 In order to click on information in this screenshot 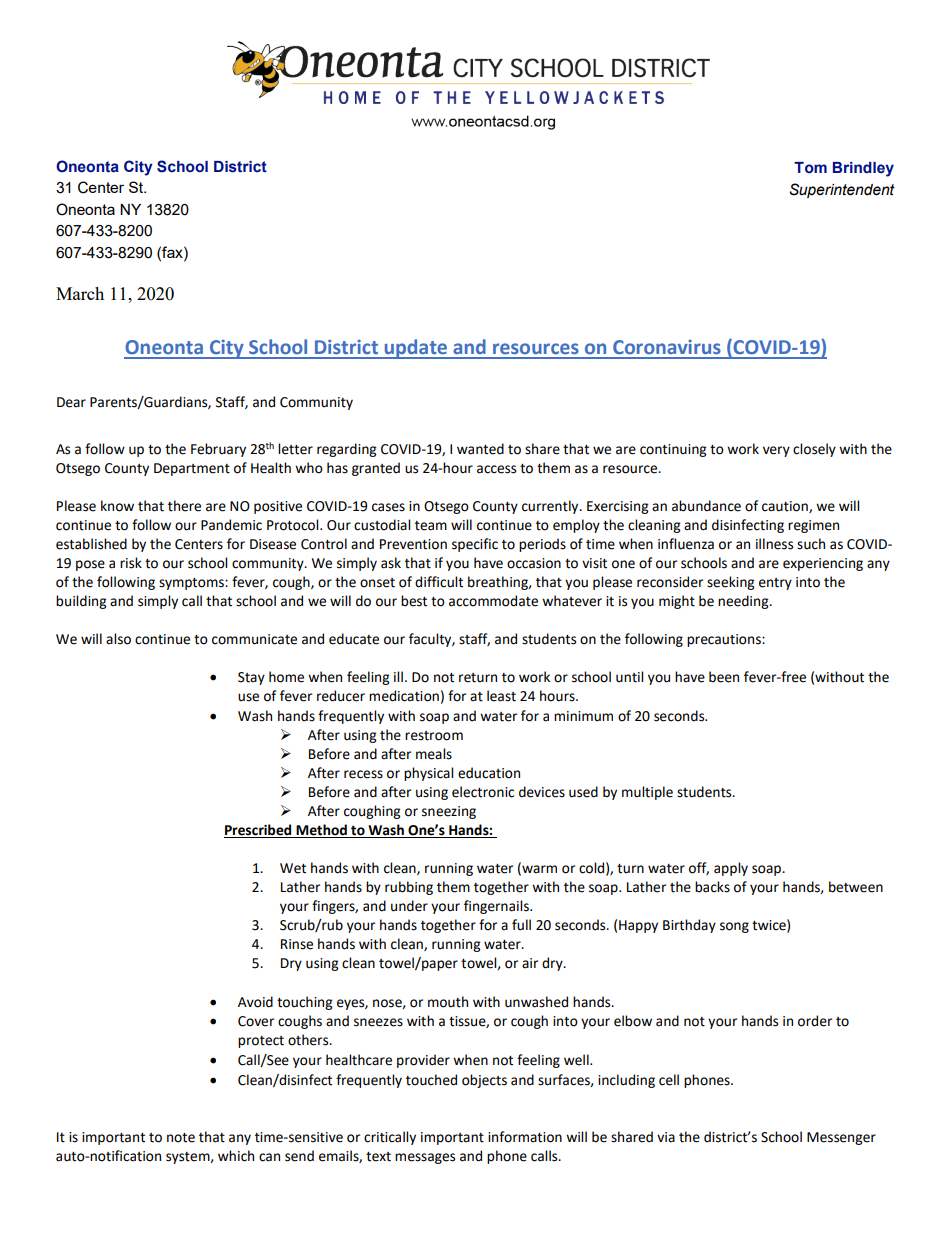, I will do `click(525, 1137)`.
